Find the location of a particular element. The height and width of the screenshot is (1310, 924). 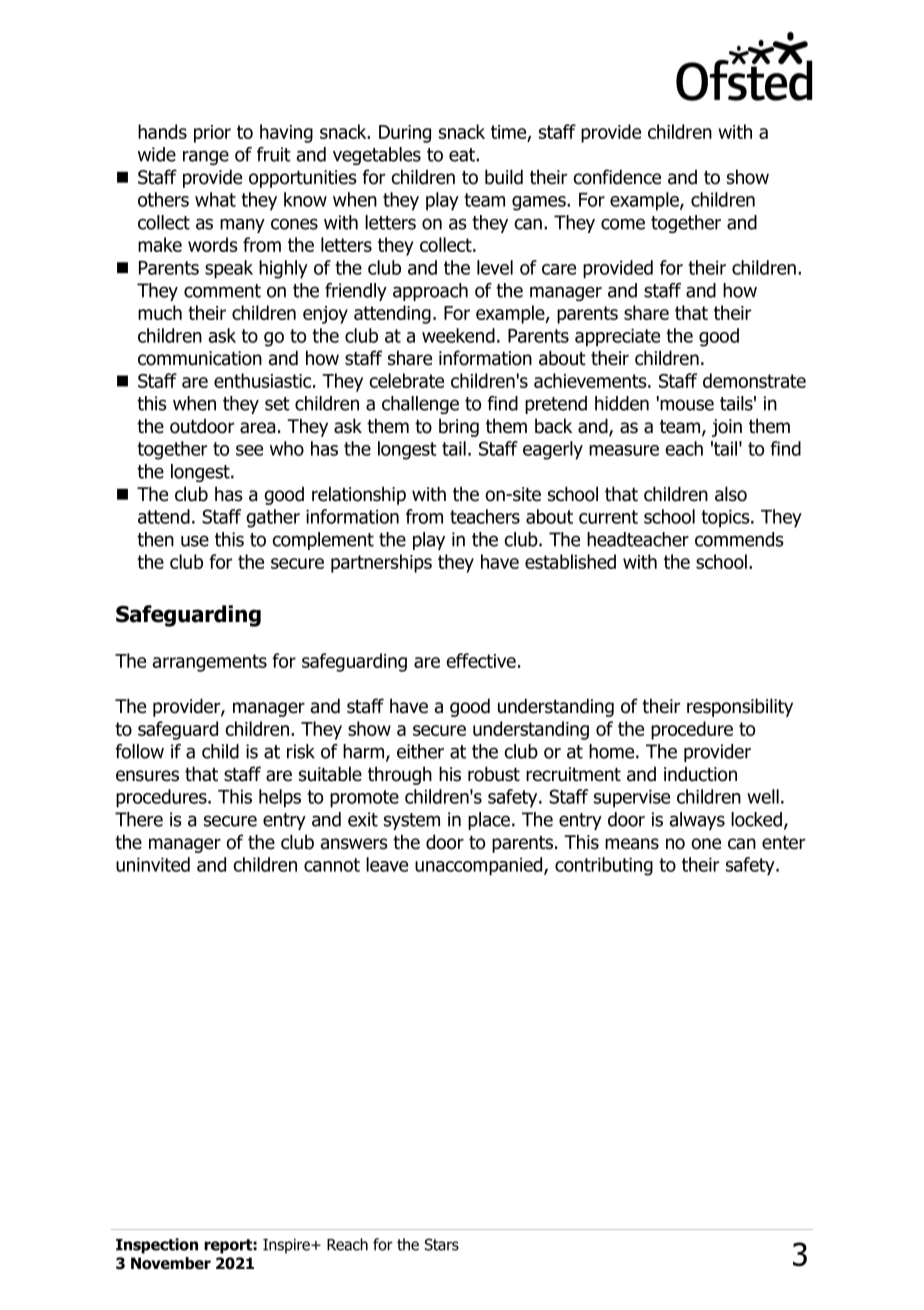

build is located at coordinates (504, 177).
